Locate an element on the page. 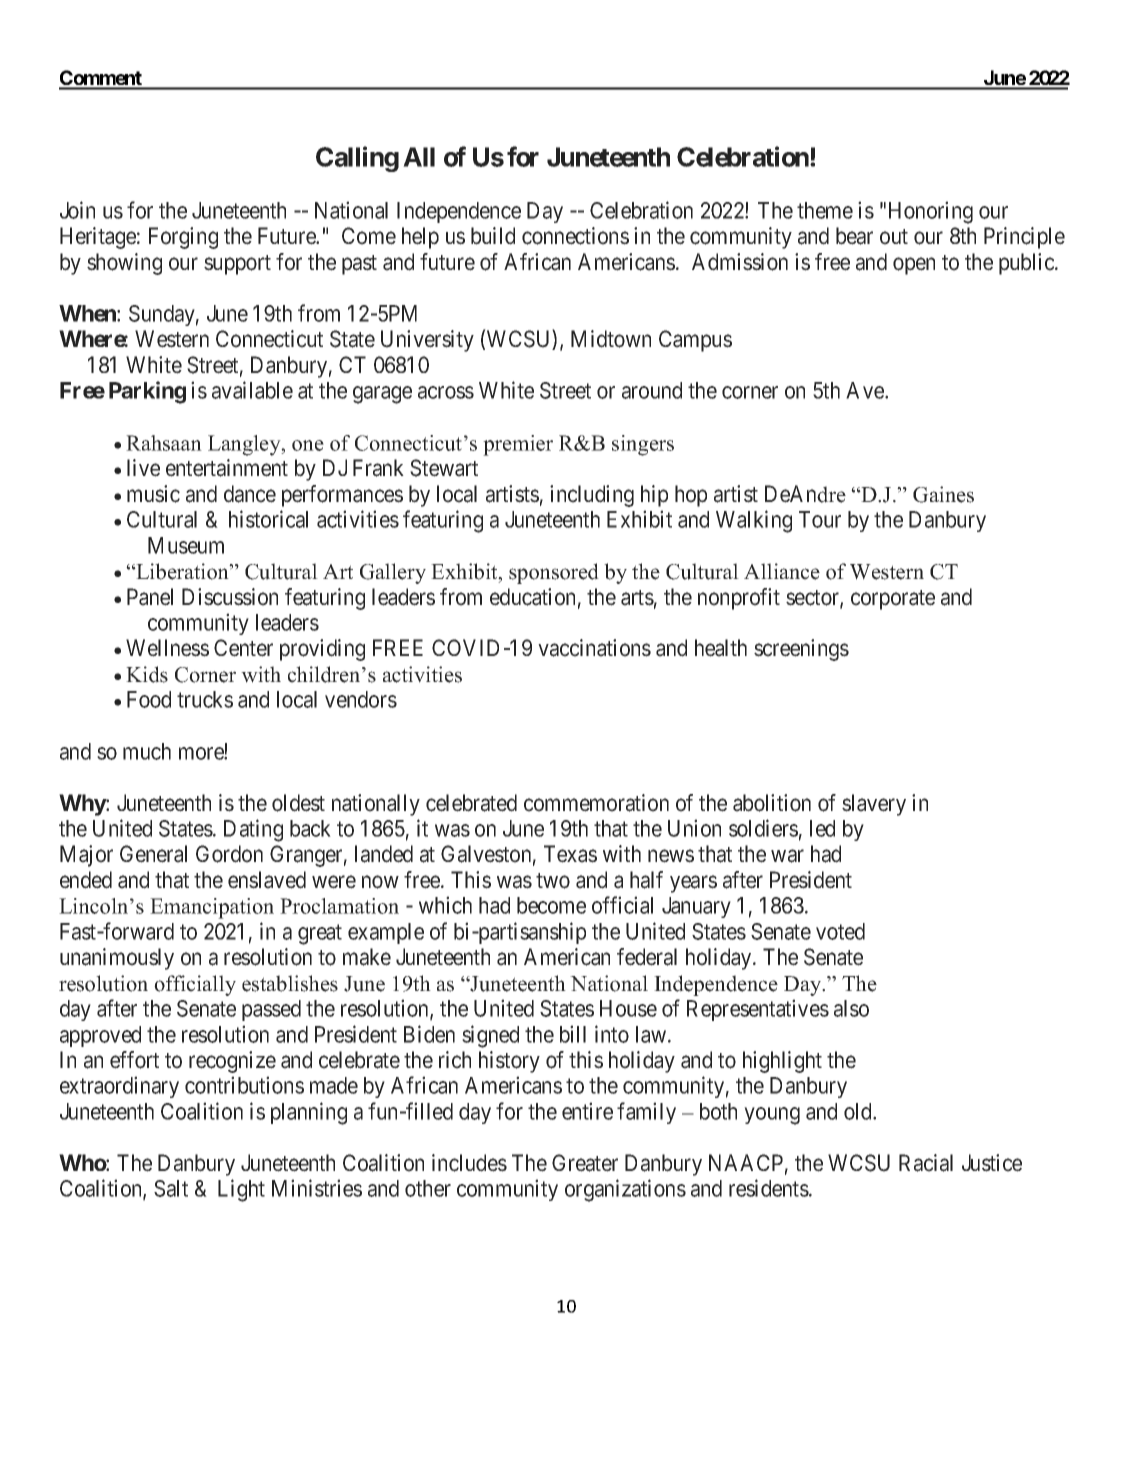 Image resolution: width=1141 pixels, height=1476 pixels. slavery is located at coordinates (874, 805).
